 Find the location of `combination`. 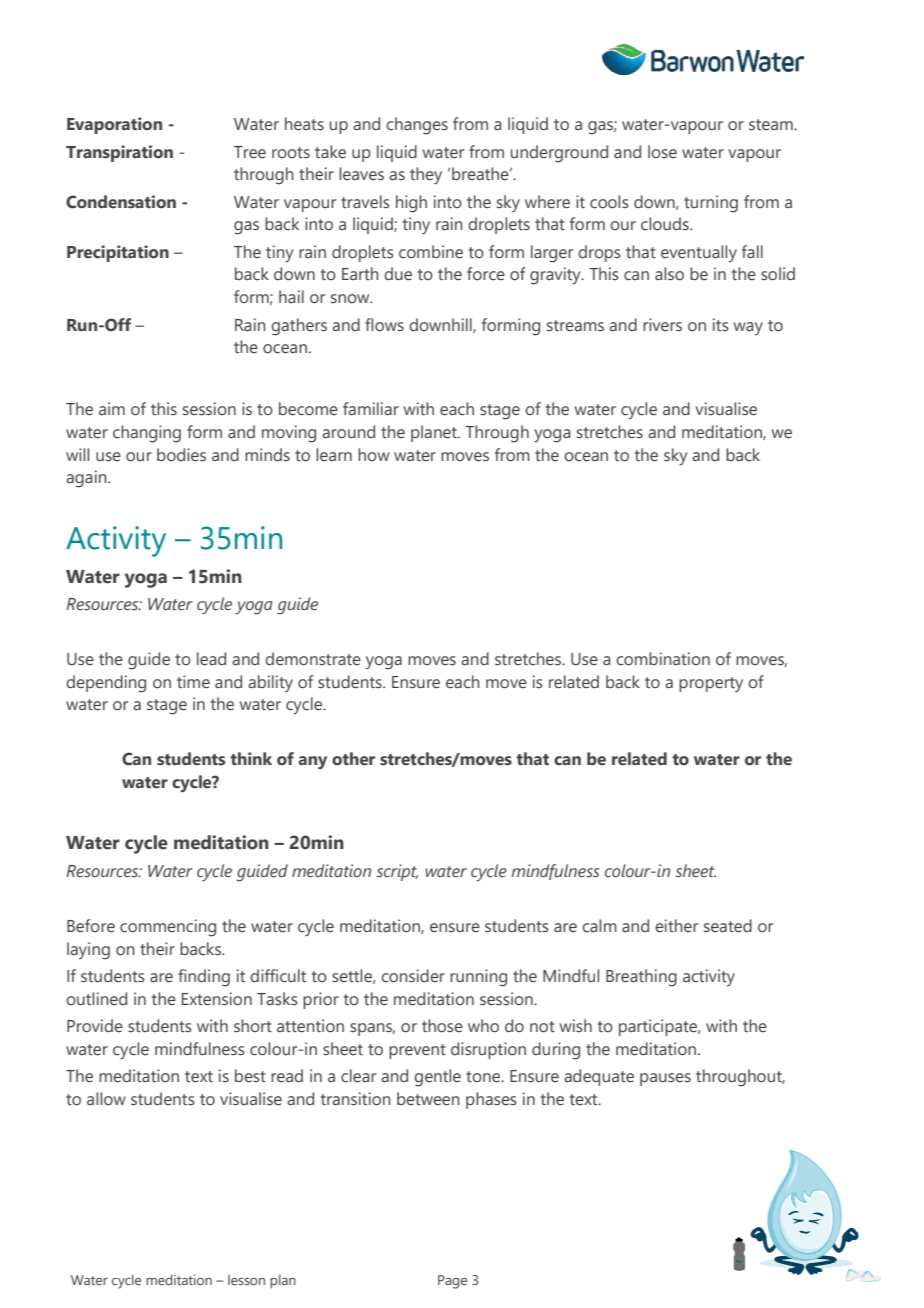

combination is located at coordinates (663, 659).
